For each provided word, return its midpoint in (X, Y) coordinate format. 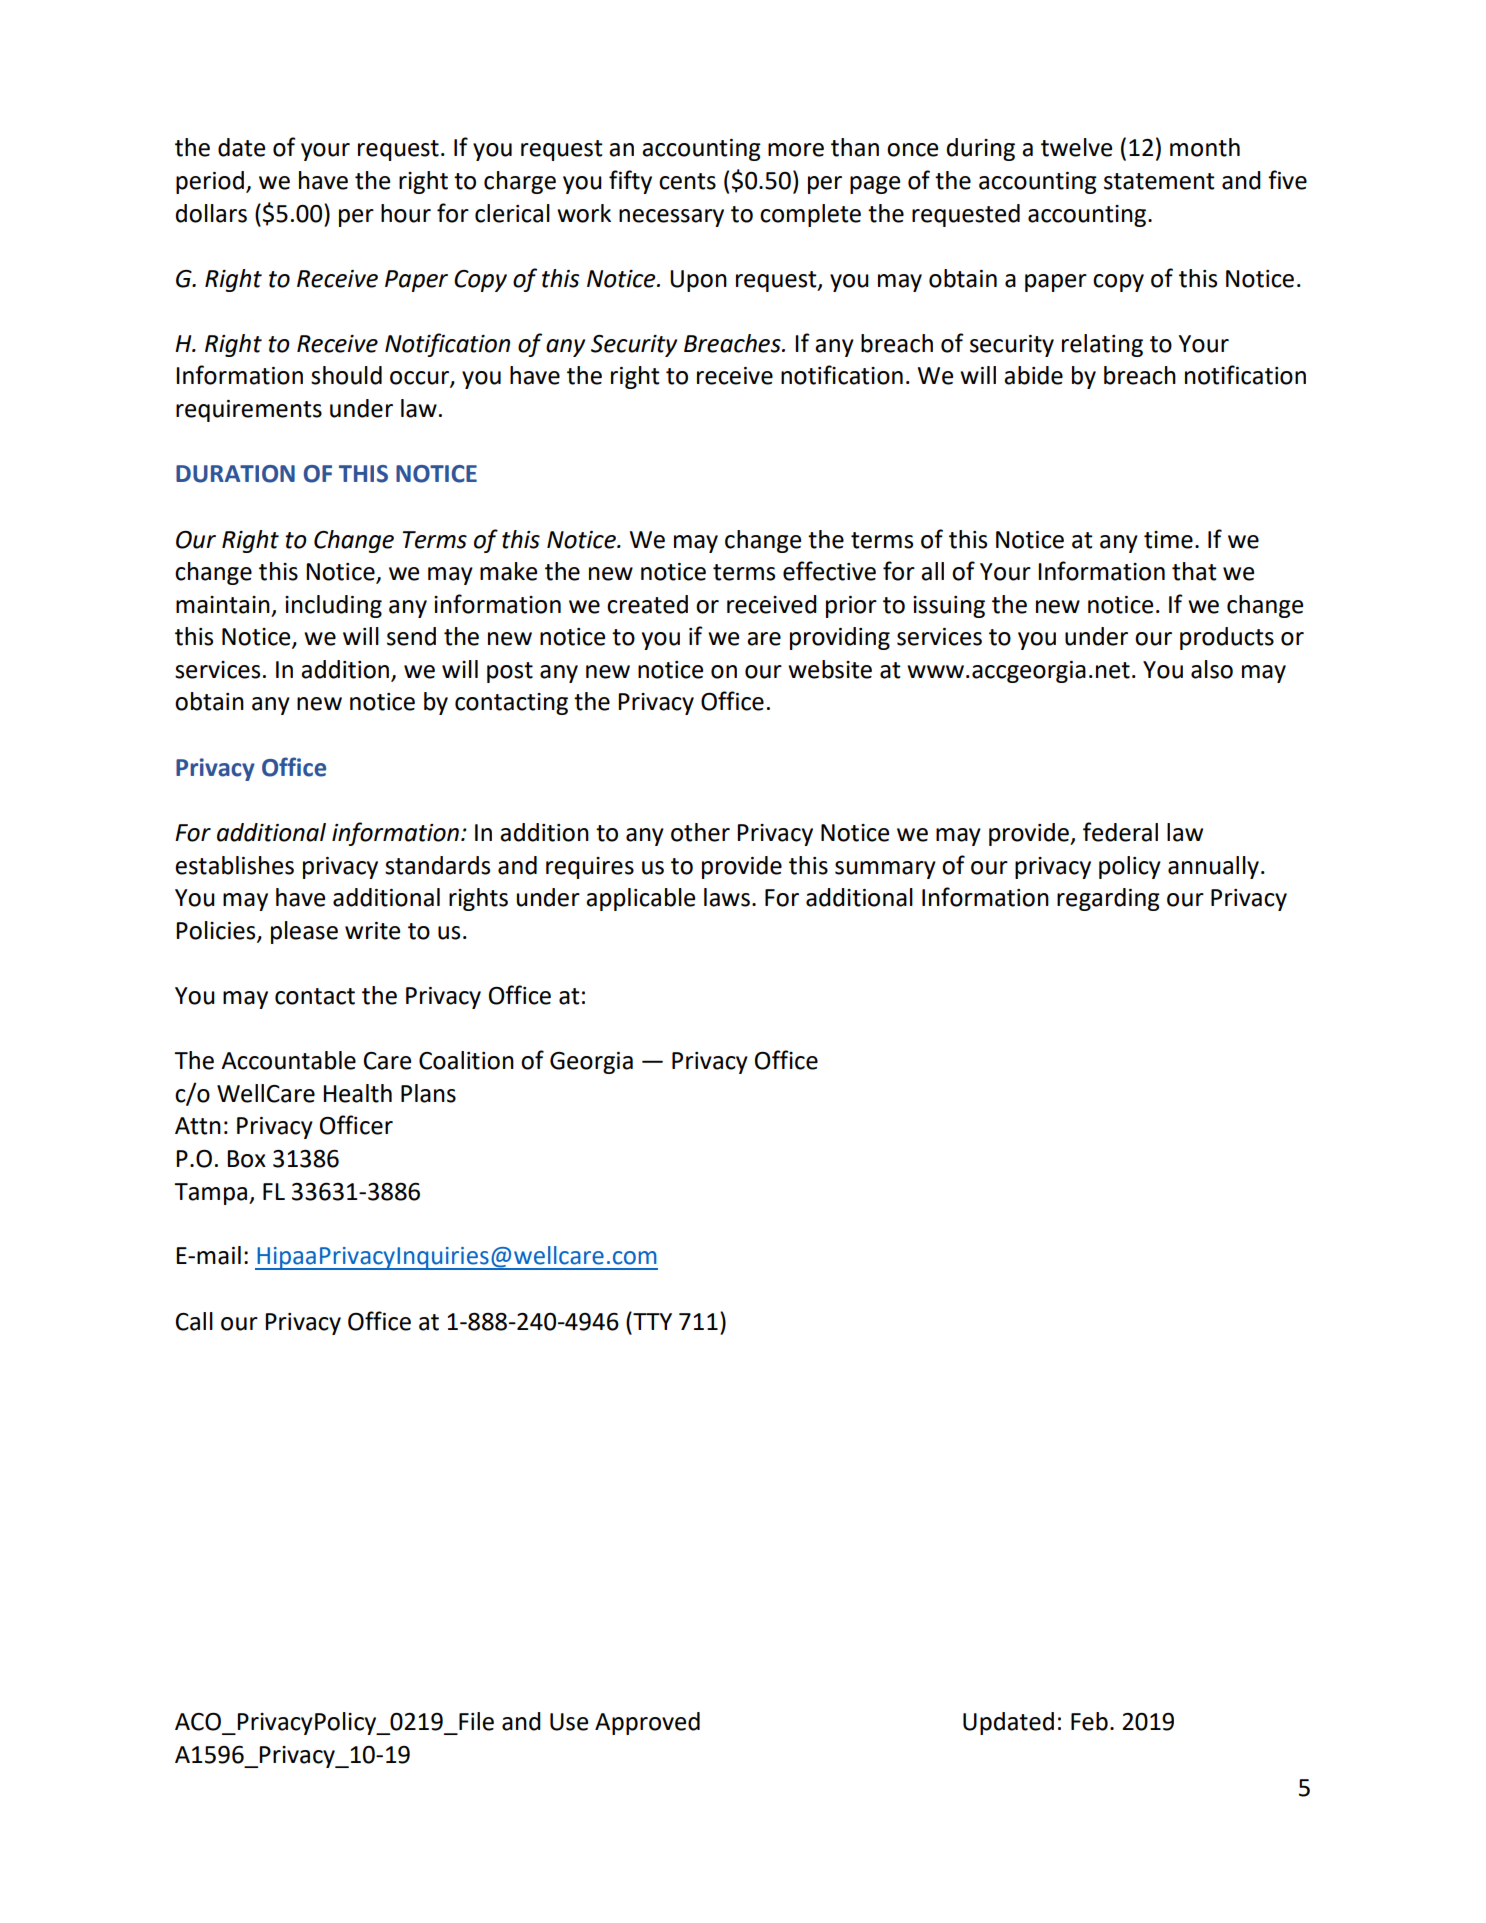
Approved (647, 1723)
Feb (1089, 1721)
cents (687, 181)
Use (569, 1722)
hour (406, 213)
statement (1159, 181)
